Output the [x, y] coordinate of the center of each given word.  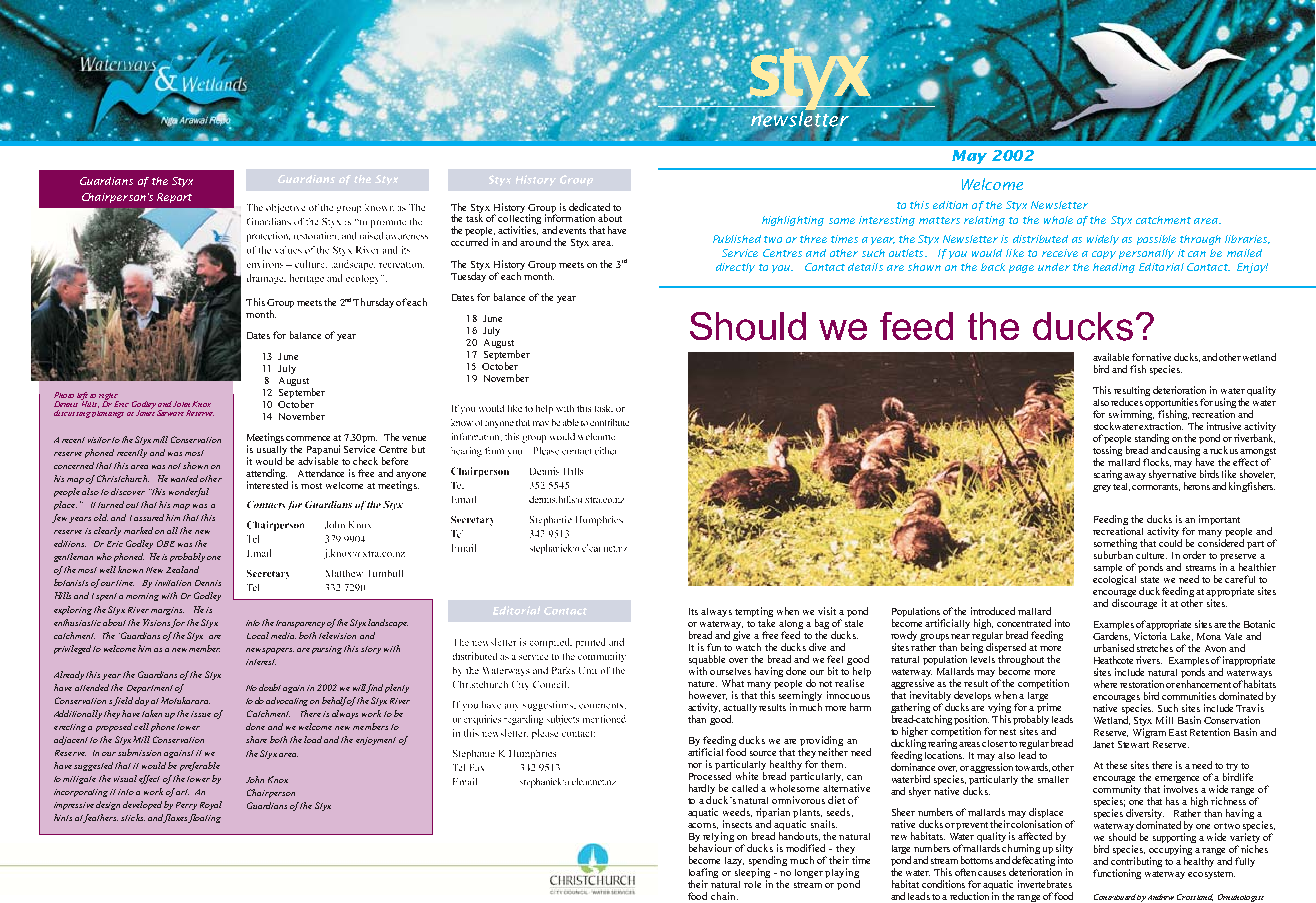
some [842, 221]
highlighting [793, 221]
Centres [782, 253]
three [813, 239]
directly [735, 268]
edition [950, 205]
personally [1146, 254]
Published [737, 239]
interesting [887, 221]
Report [174, 198]
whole [1058, 220]
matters [939, 220]
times [844, 239]
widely [1103, 240]
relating [984, 221]
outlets [907, 253]
